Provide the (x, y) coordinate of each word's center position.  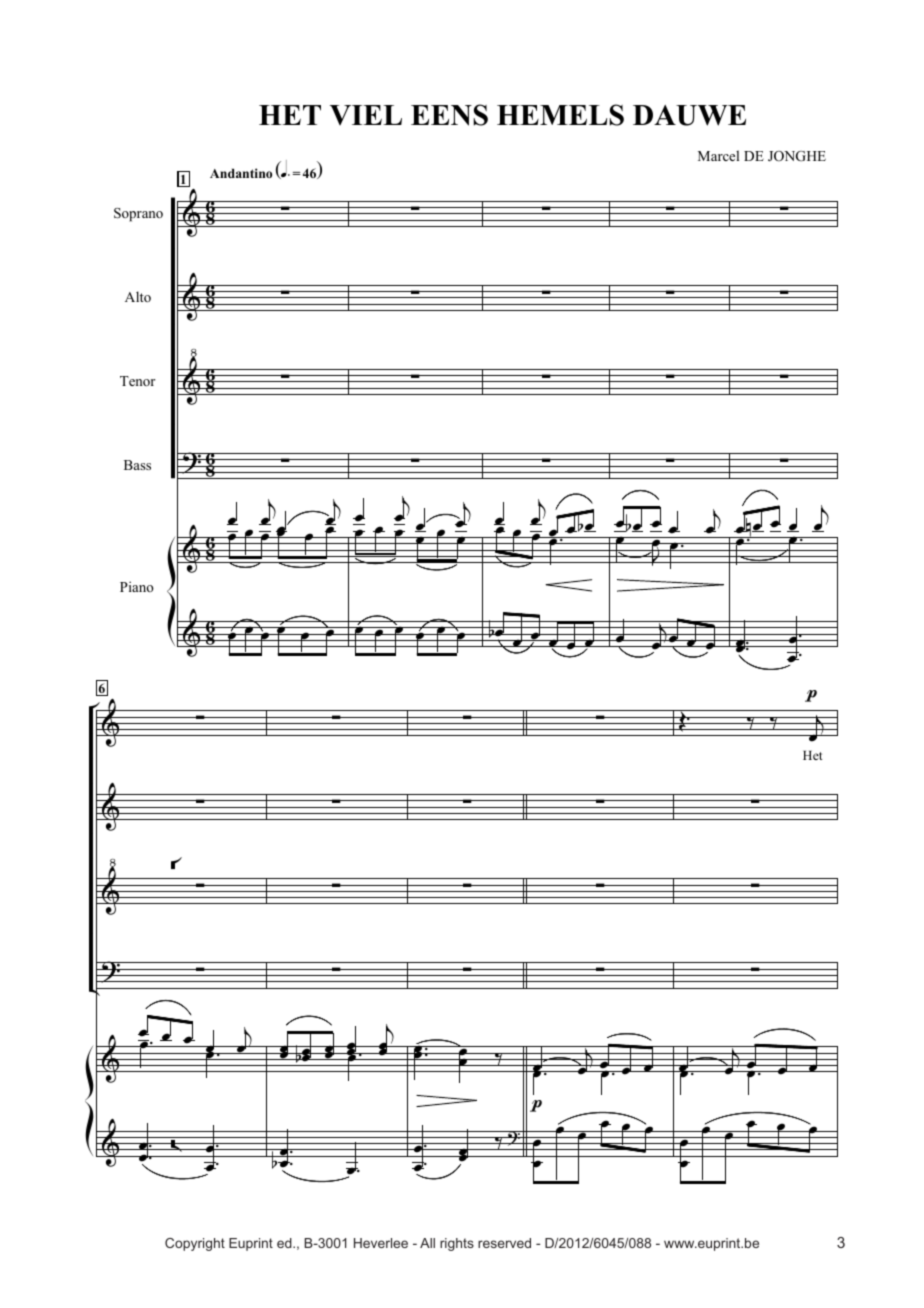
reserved (504, 1243)
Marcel (718, 155)
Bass (137, 465)
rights (457, 1244)
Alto (138, 296)
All (427, 1243)
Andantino (241, 173)
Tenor (137, 381)
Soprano (138, 215)
